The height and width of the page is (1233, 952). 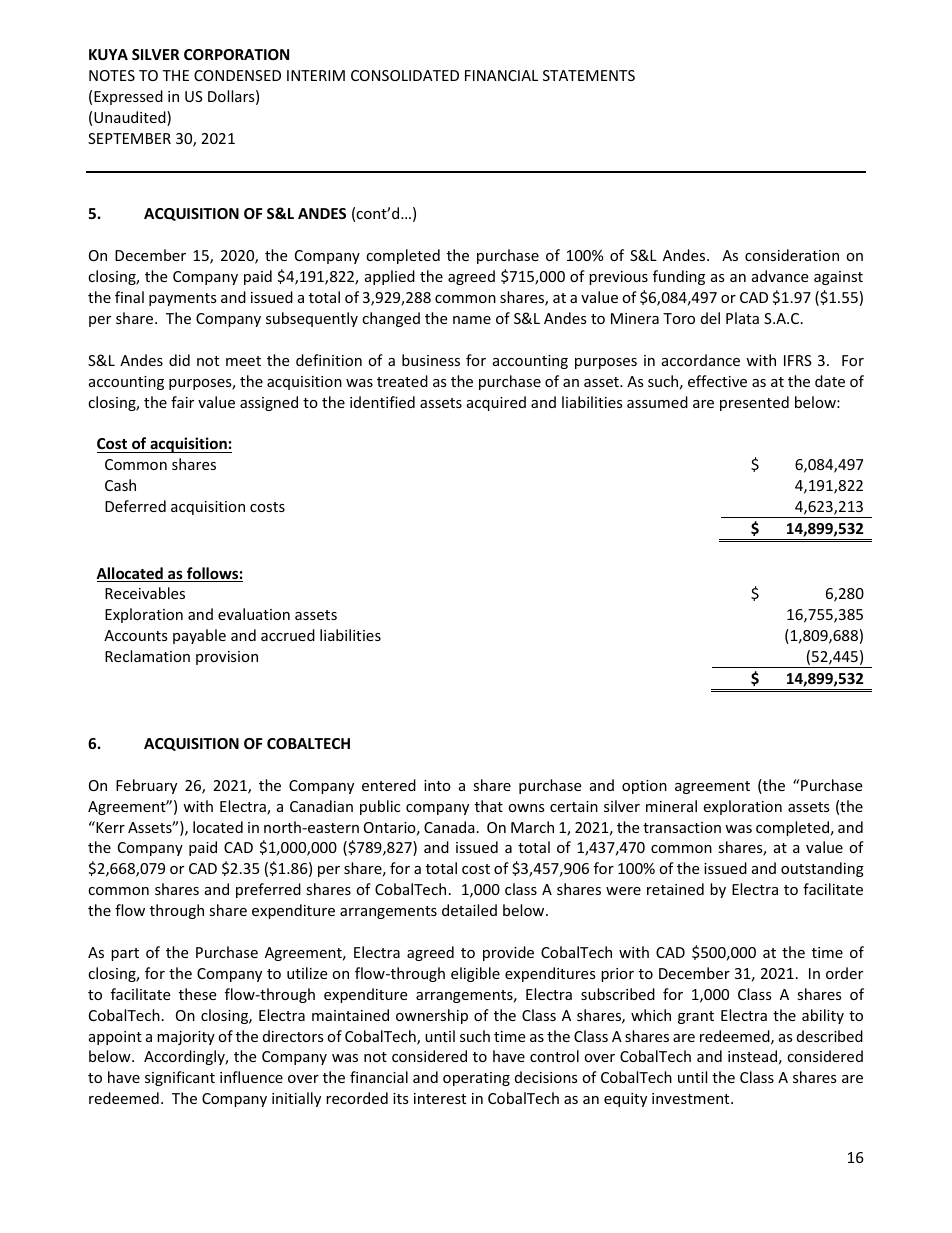 What do you see at coordinates (146, 786) in the page?
I see `February` at bounding box center [146, 786].
